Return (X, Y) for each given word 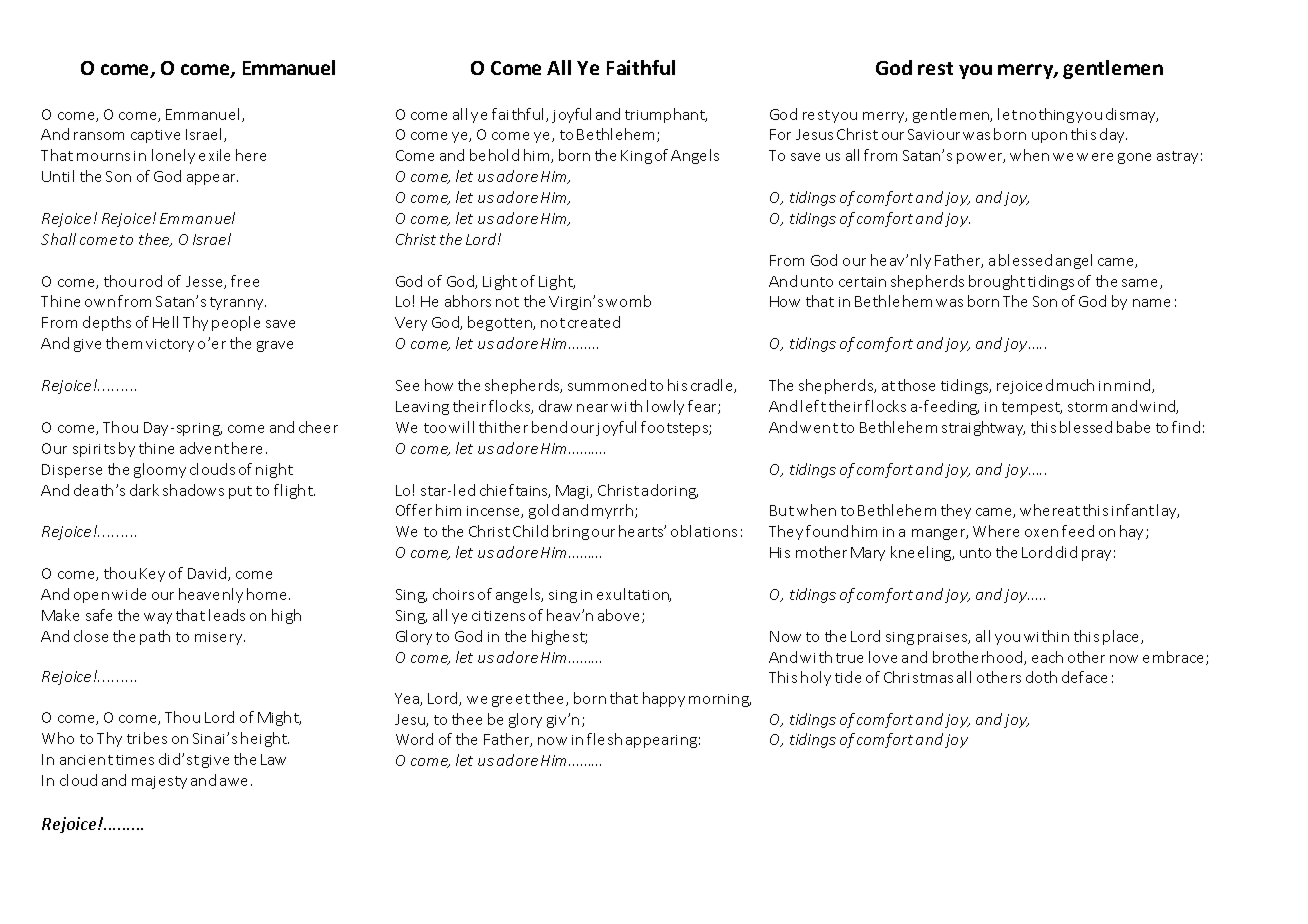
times (135, 760)
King (636, 157)
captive (155, 136)
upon (1049, 137)
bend (549, 427)
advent (204, 448)
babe (1133, 427)
